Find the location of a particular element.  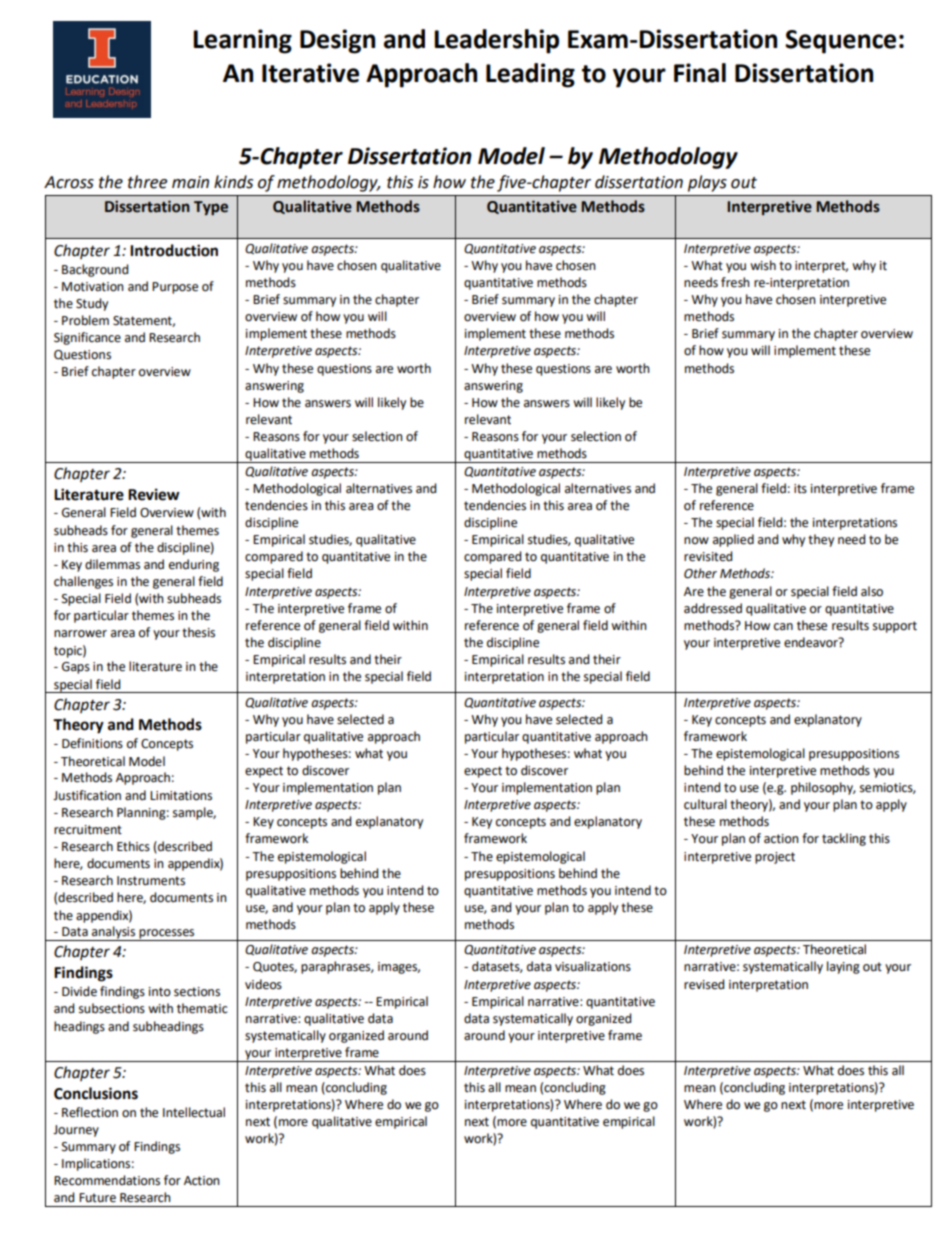

Leading is located at coordinates (530, 75).
